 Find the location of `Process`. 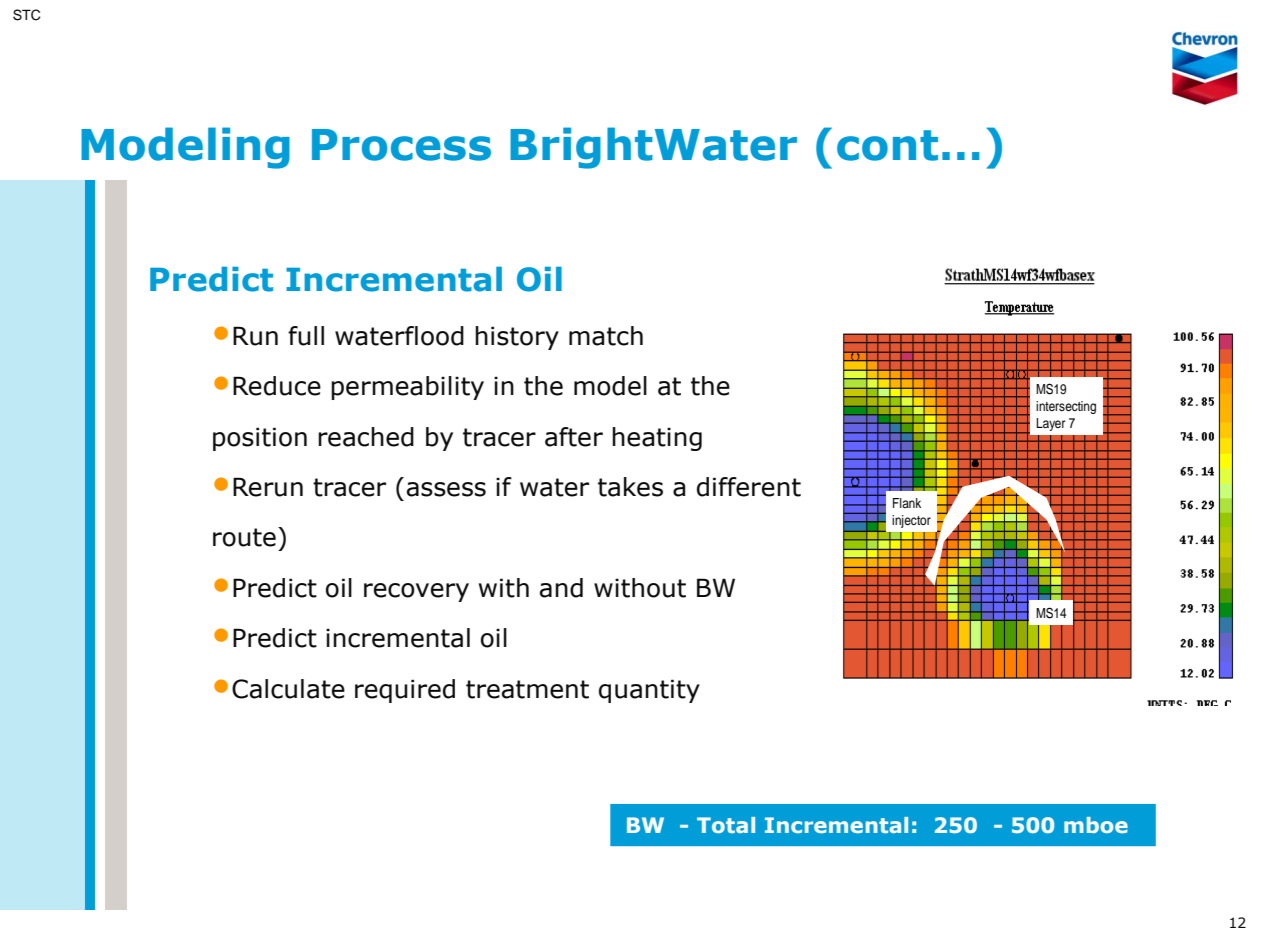

Process is located at coordinates (401, 145).
